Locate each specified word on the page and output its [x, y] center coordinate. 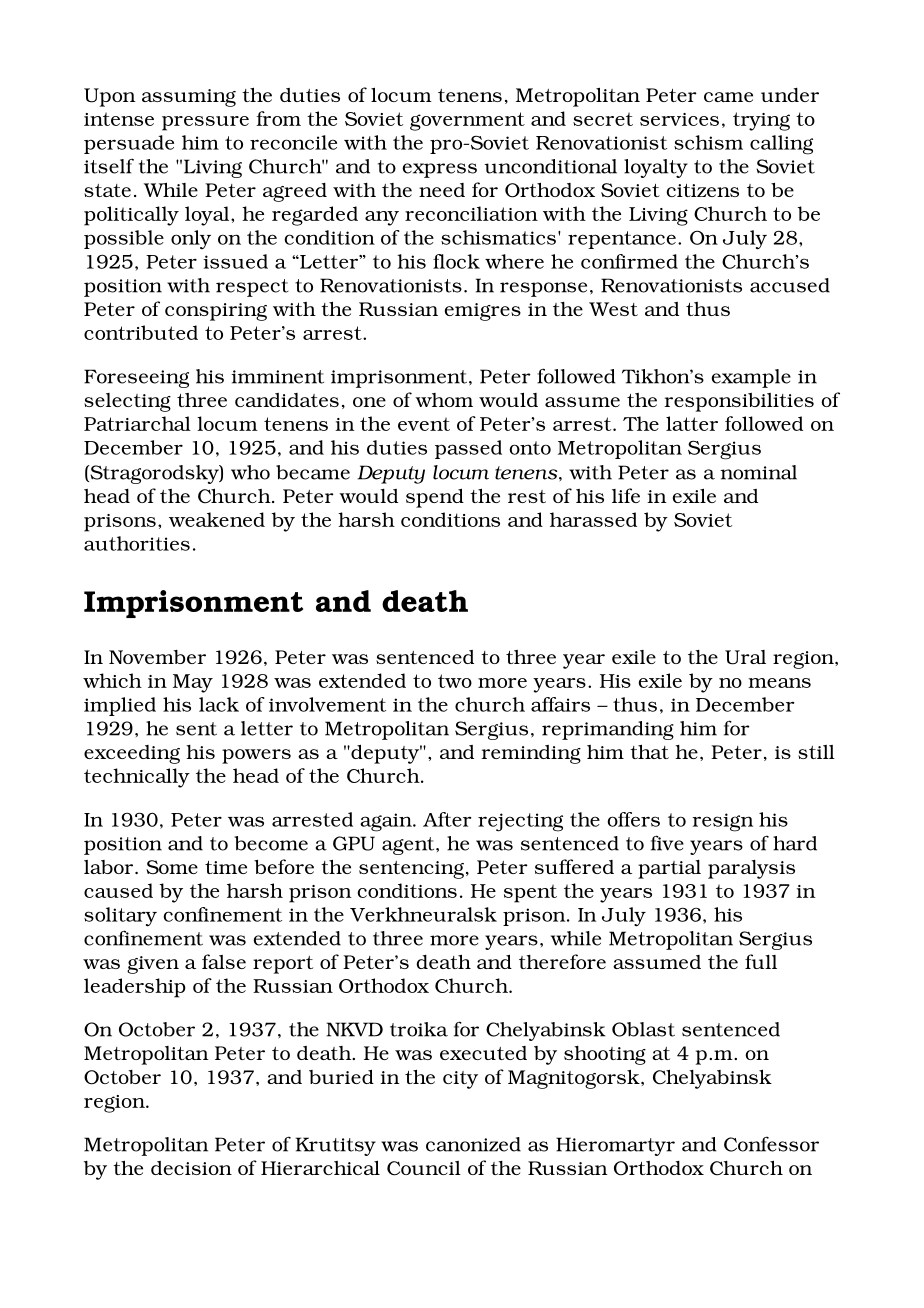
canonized [473, 1144]
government [467, 121]
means [779, 683]
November [157, 657]
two [455, 681]
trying [761, 121]
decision [191, 1168]
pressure [205, 123]
